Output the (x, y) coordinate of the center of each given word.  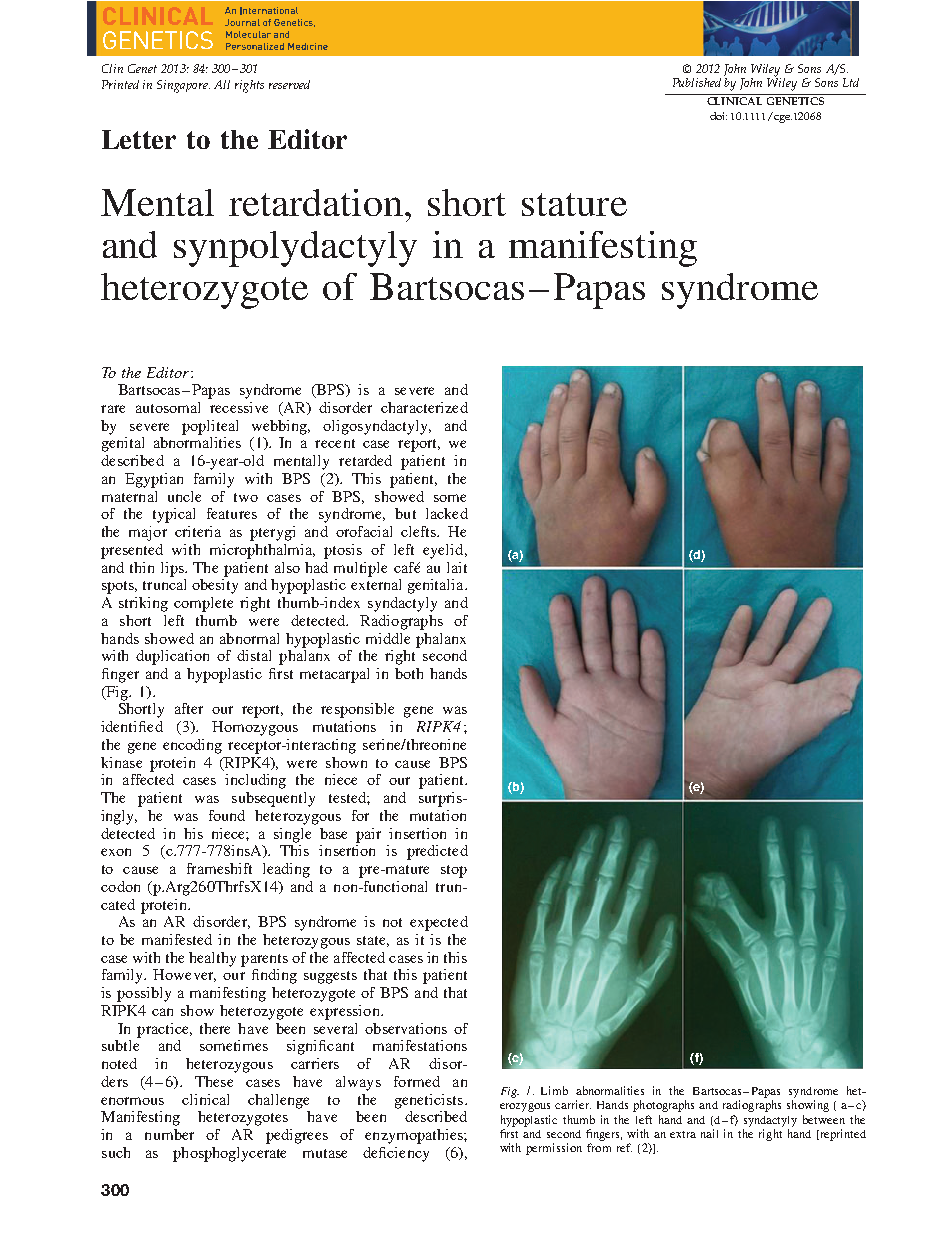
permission (554, 1149)
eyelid (444, 551)
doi (718, 116)
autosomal (168, 407)
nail (709, 1133)
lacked (447, 513)
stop (454, 871)
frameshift (219, 868)
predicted (437, 852)
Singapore (183, 86)
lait (457, 567)
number (169, 1134)
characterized (424, 407)
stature (574, 204)
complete (203, 604)
